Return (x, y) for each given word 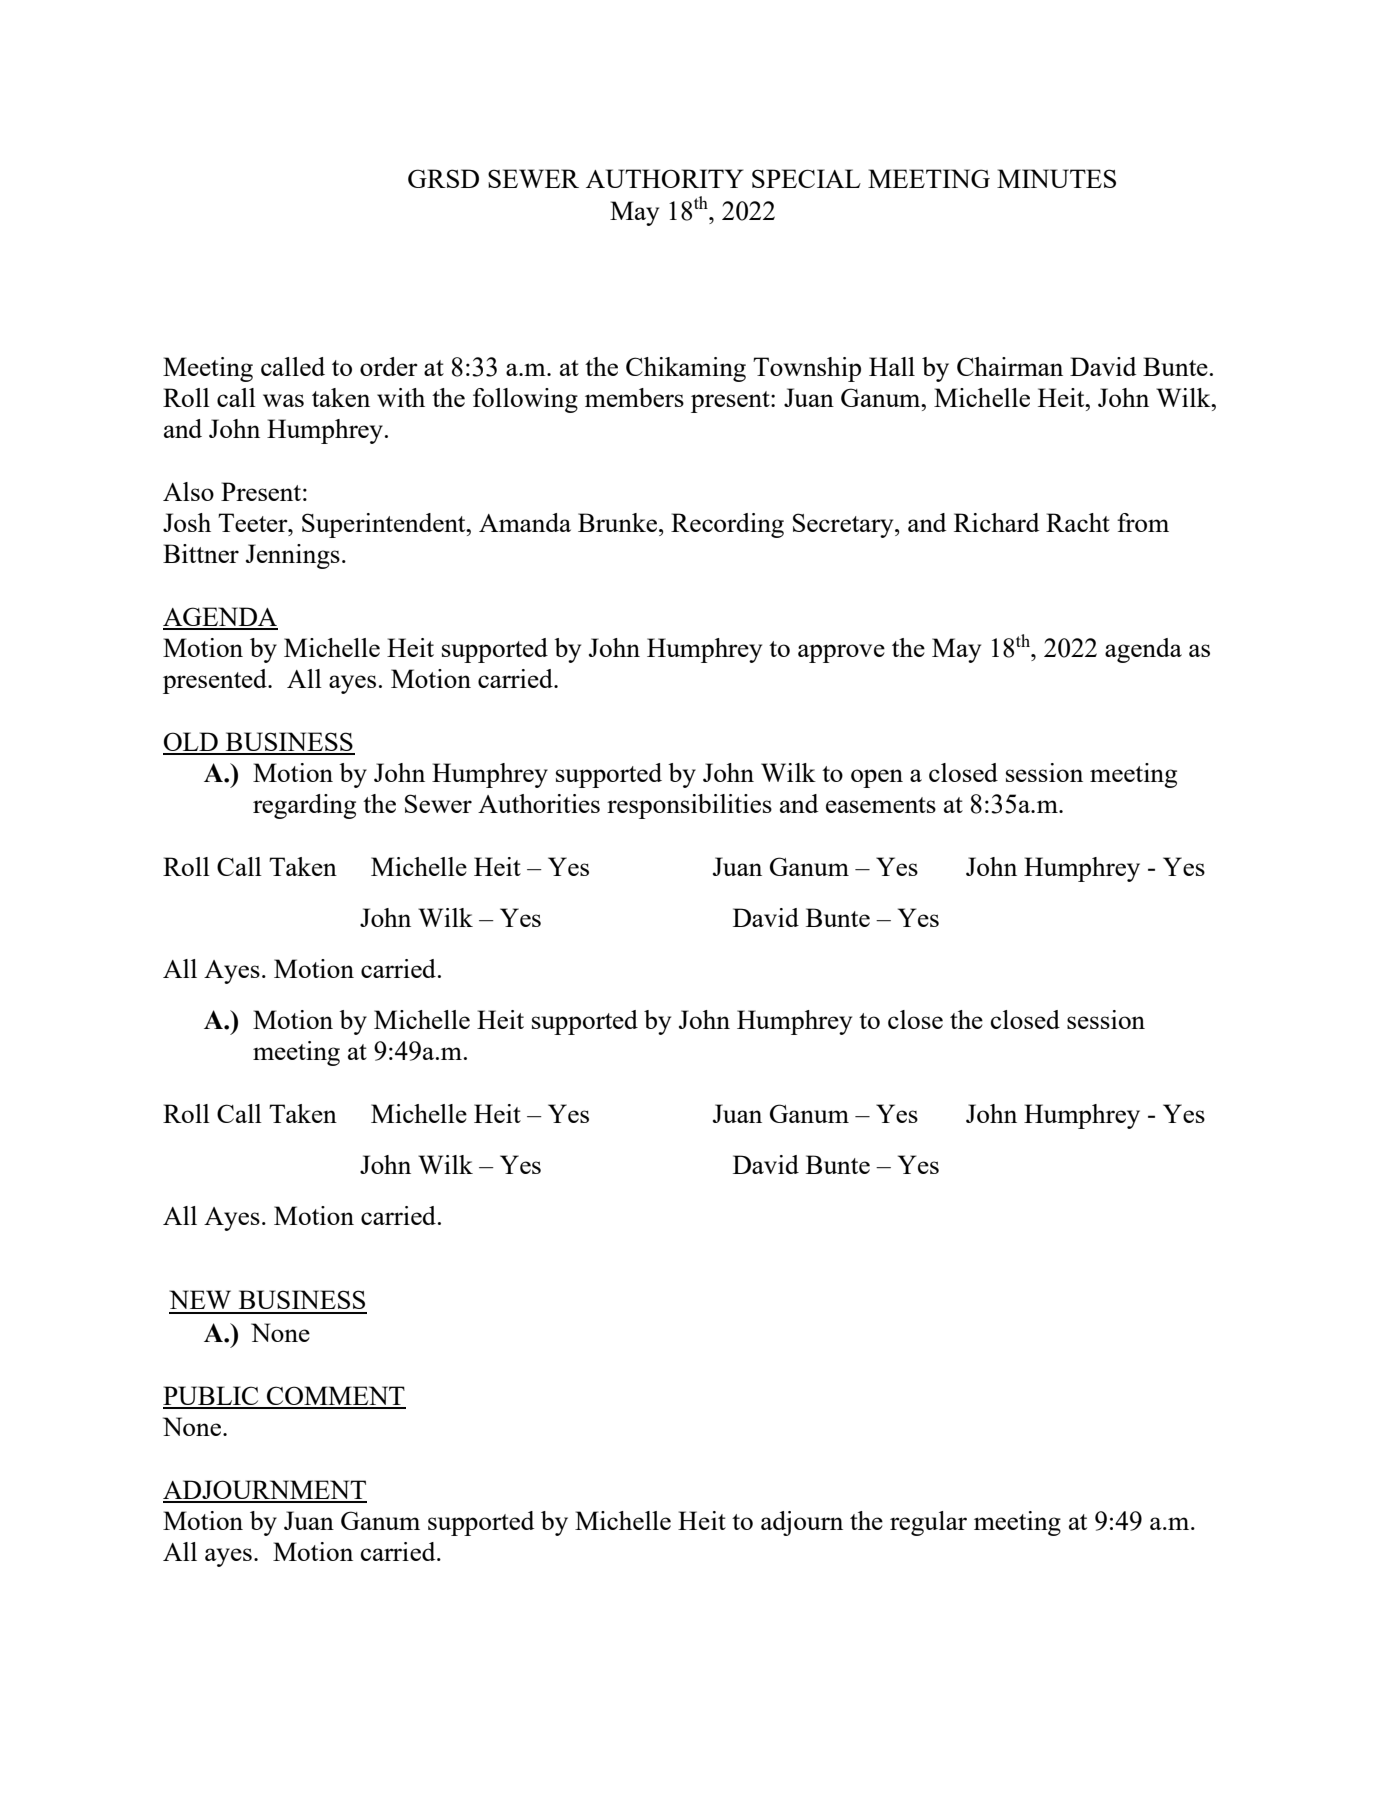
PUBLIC (212, 1397)
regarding (304, 806)
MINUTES (1056, 178)
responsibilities (689, 806)
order (389, 366)
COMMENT (335, 1397)
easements (881, 805)
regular (928, 1523)
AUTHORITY (665, 178)
